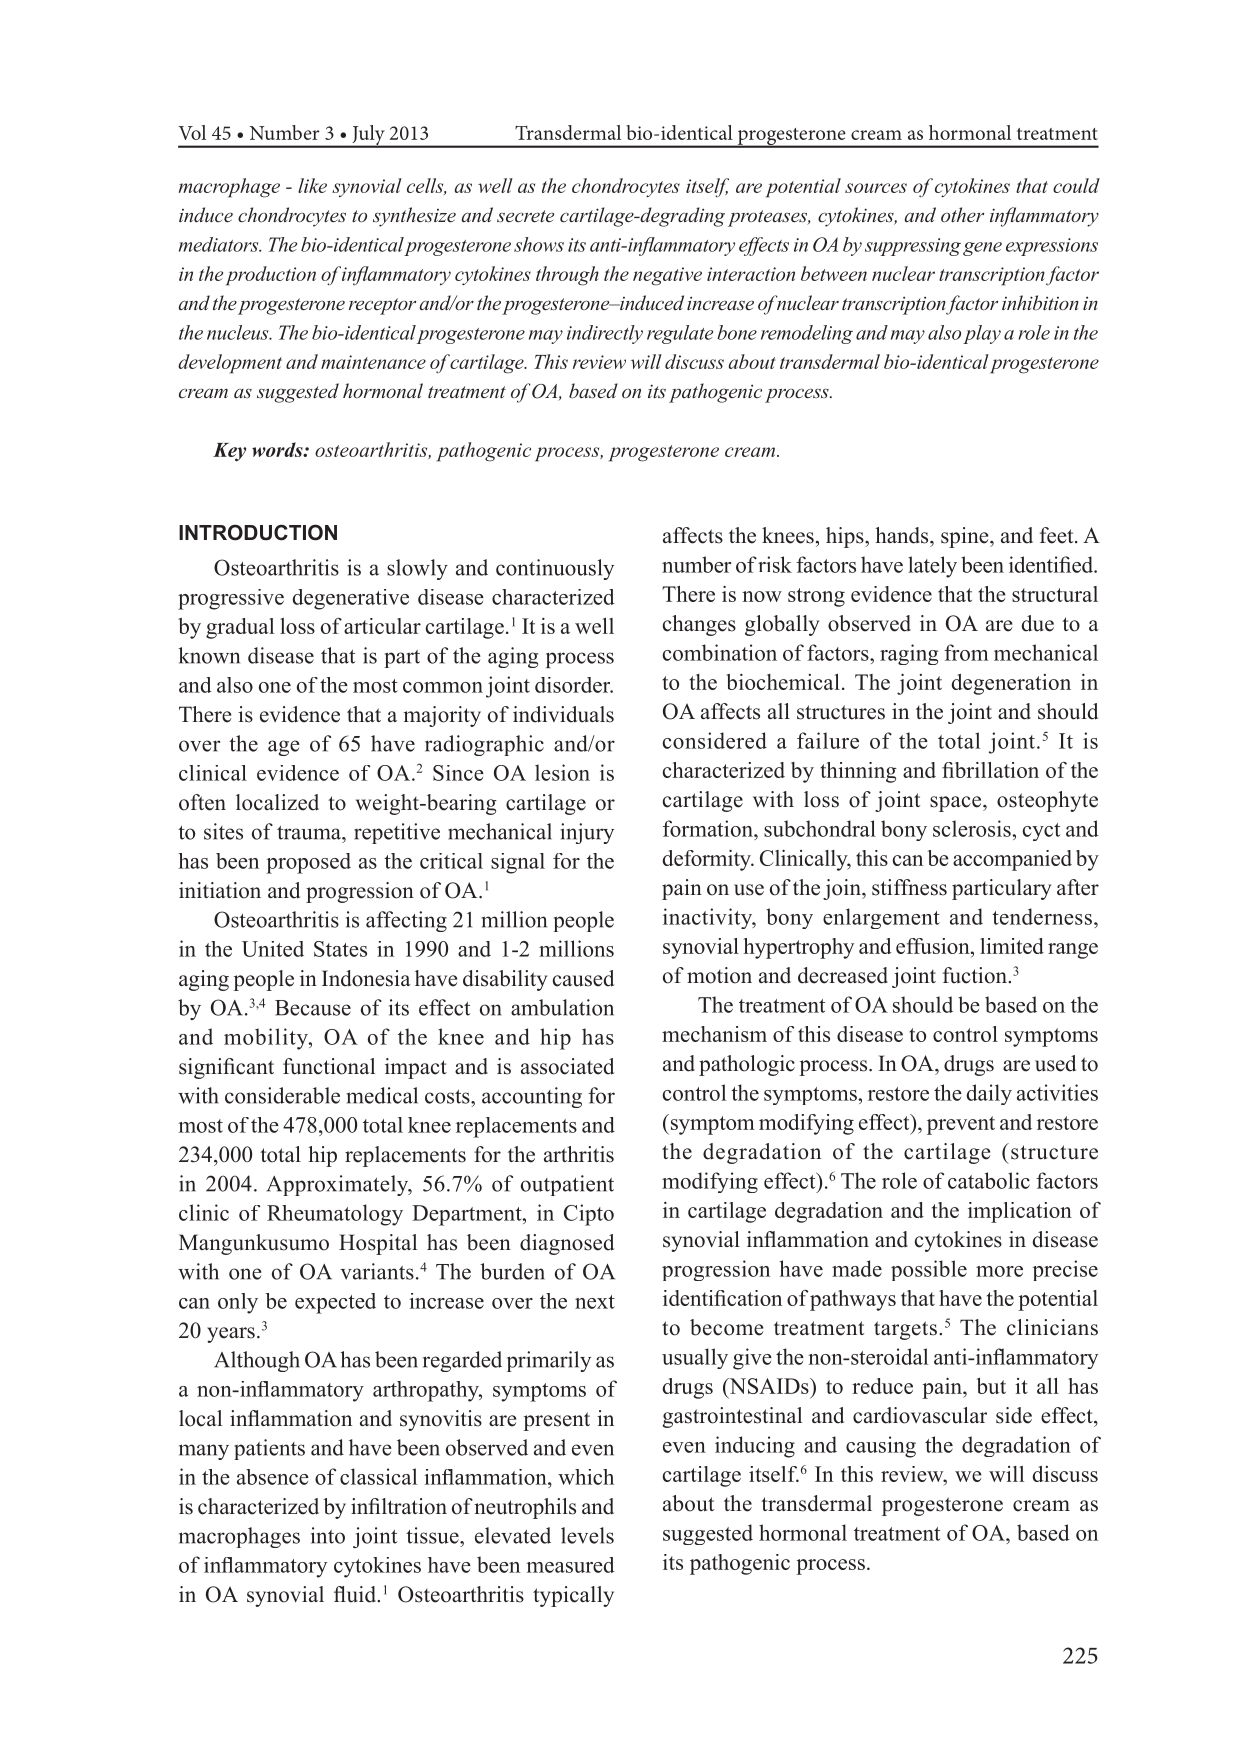 The height and width of the screenshot is (1764, 1247). Describe the element at coordinates (328, 1535) in the screenshot. I see `into` at that location.
